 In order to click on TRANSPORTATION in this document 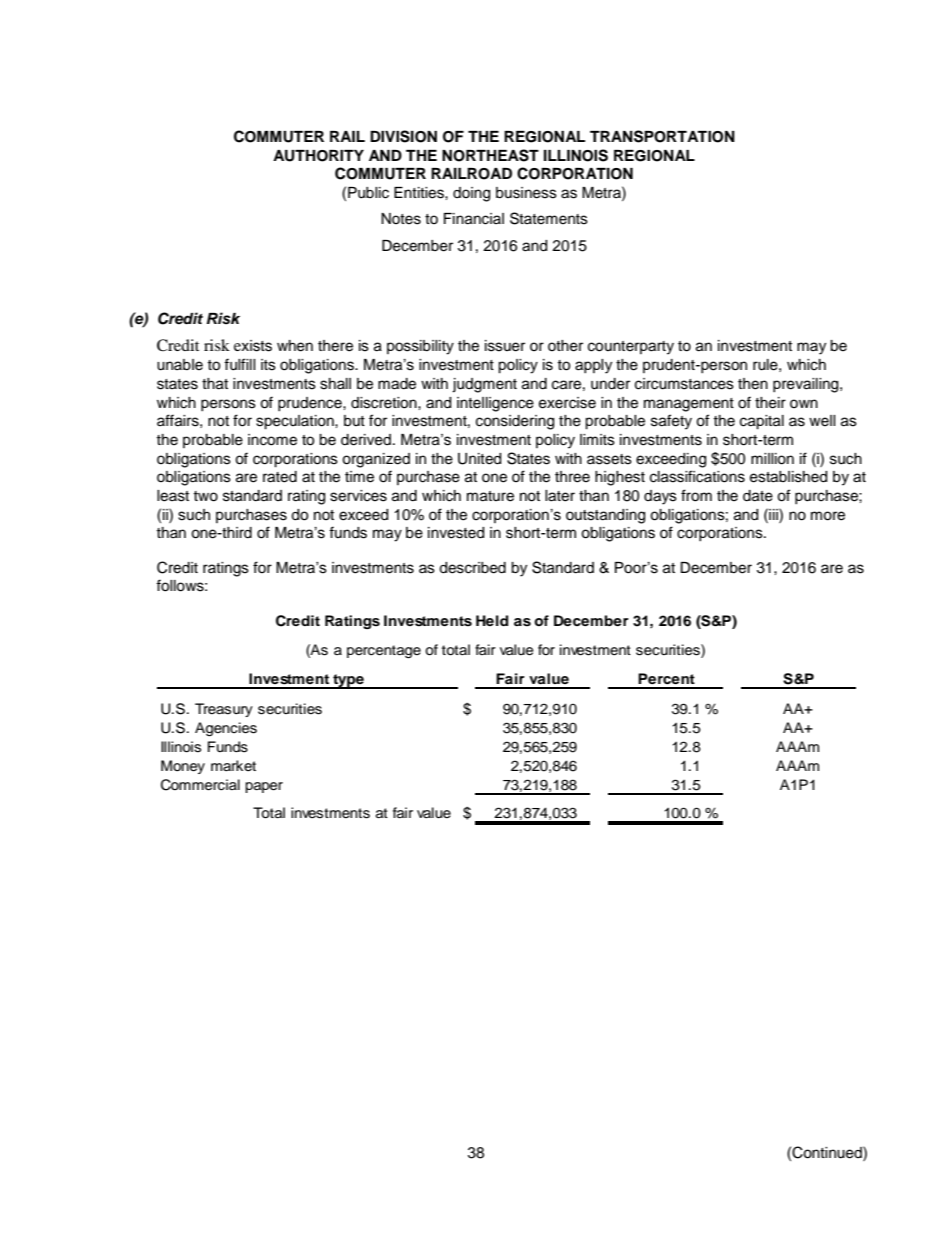, I will do `click(662, 136)`.
